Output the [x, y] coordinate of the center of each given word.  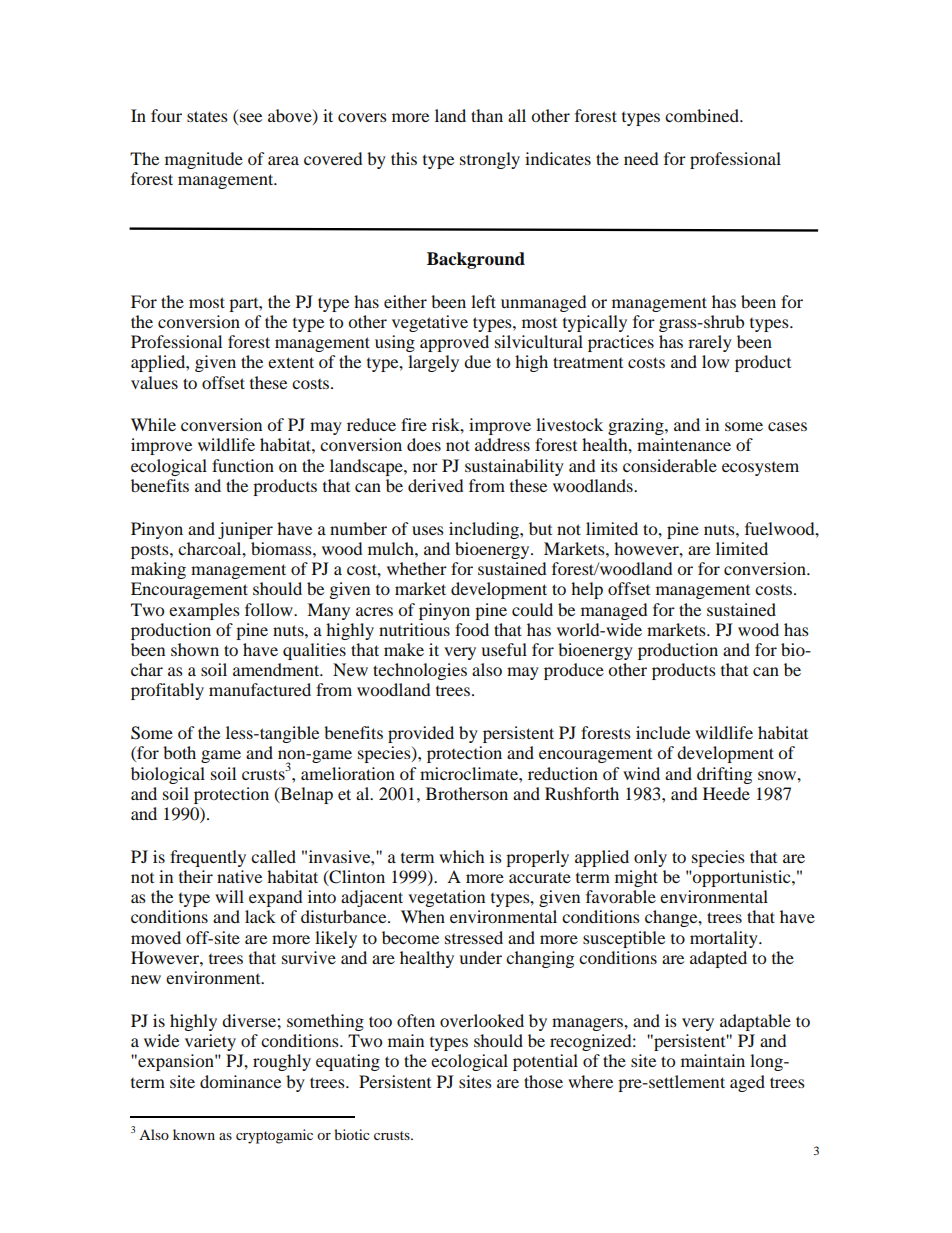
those [543, 1081]
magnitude [204, 160]
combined [703, 115]
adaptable [755, 1022]
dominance [240, 1081]
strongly [490, 160]
